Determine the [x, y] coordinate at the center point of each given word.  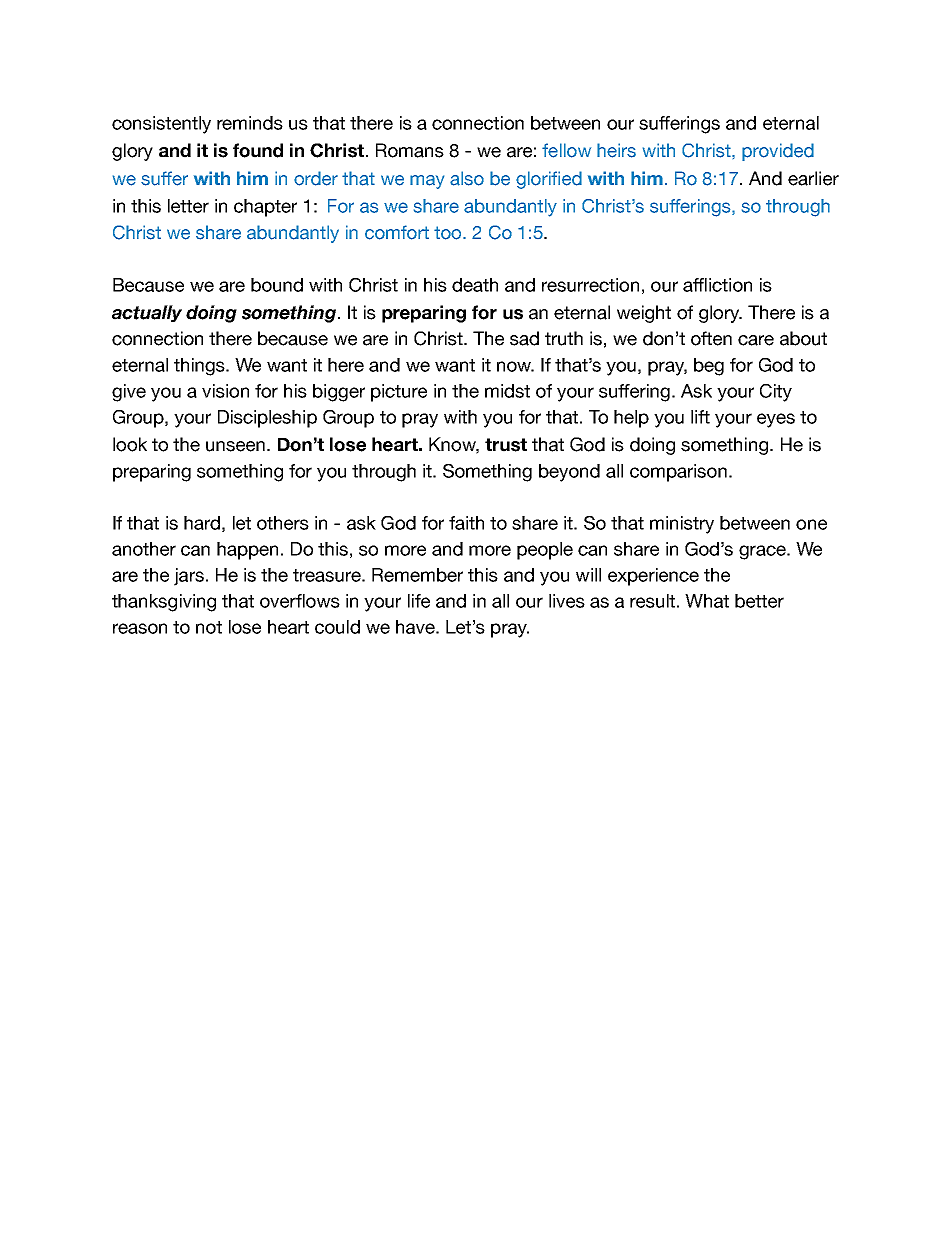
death [475, 285]
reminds [250, 123]
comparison [678, 473]
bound [277, 285]
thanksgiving [164, 603]
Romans [410, 150]
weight [644, 314]
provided [778, 152]
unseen [235, 446]
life [419, 601]
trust [506, 445]
